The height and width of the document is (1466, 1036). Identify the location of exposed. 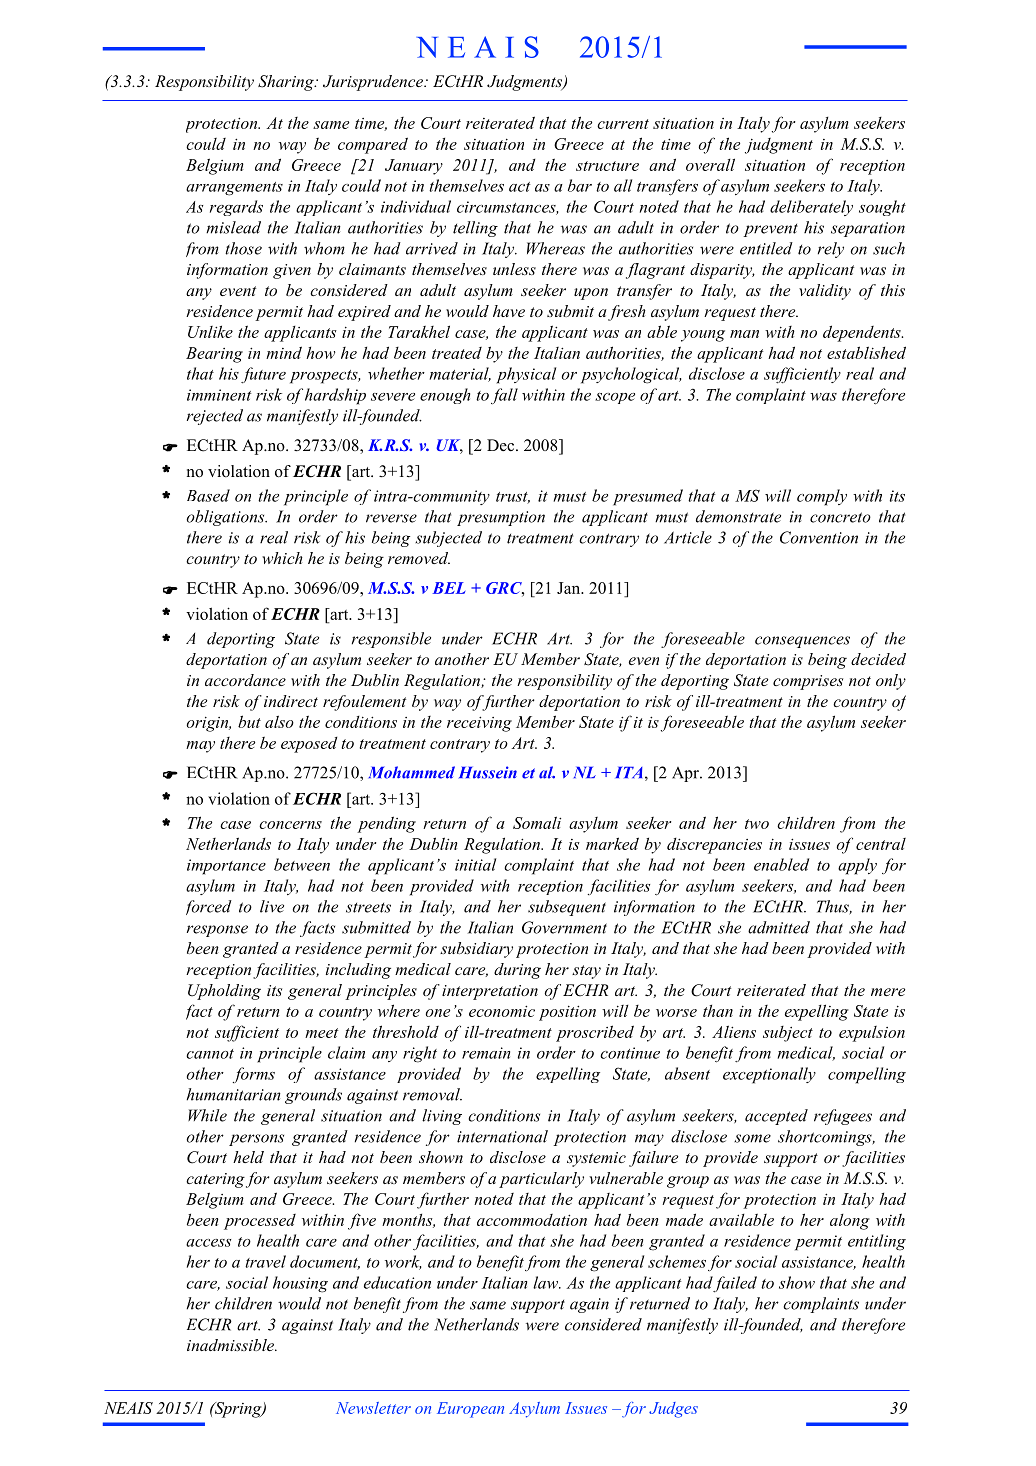
(309, 745).
